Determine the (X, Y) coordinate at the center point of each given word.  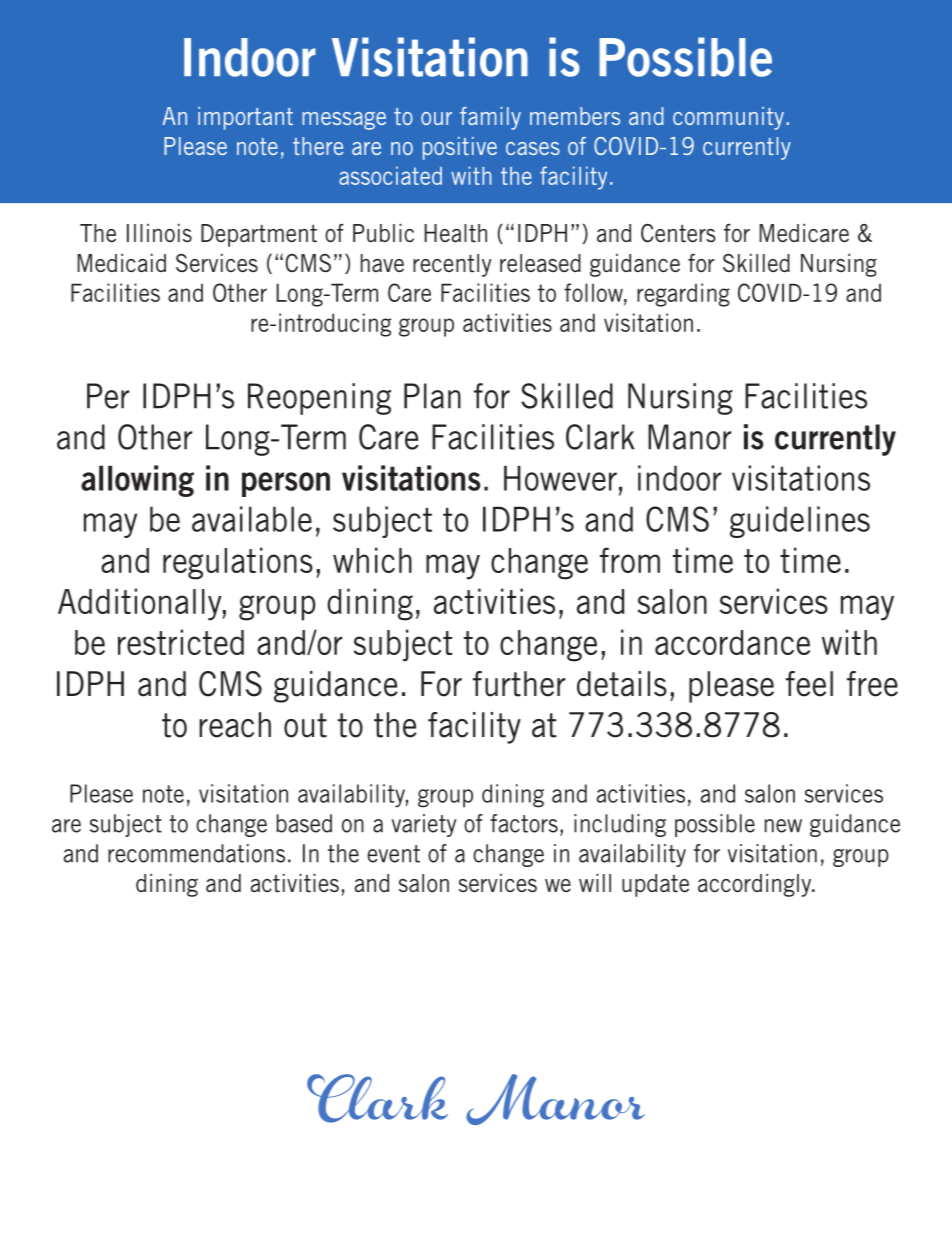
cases (533, 148)
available (252, 519)
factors (524, 823)
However (560, 478)
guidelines (800, 522)
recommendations (196, 853)
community (728, 118)
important (245, 118)
